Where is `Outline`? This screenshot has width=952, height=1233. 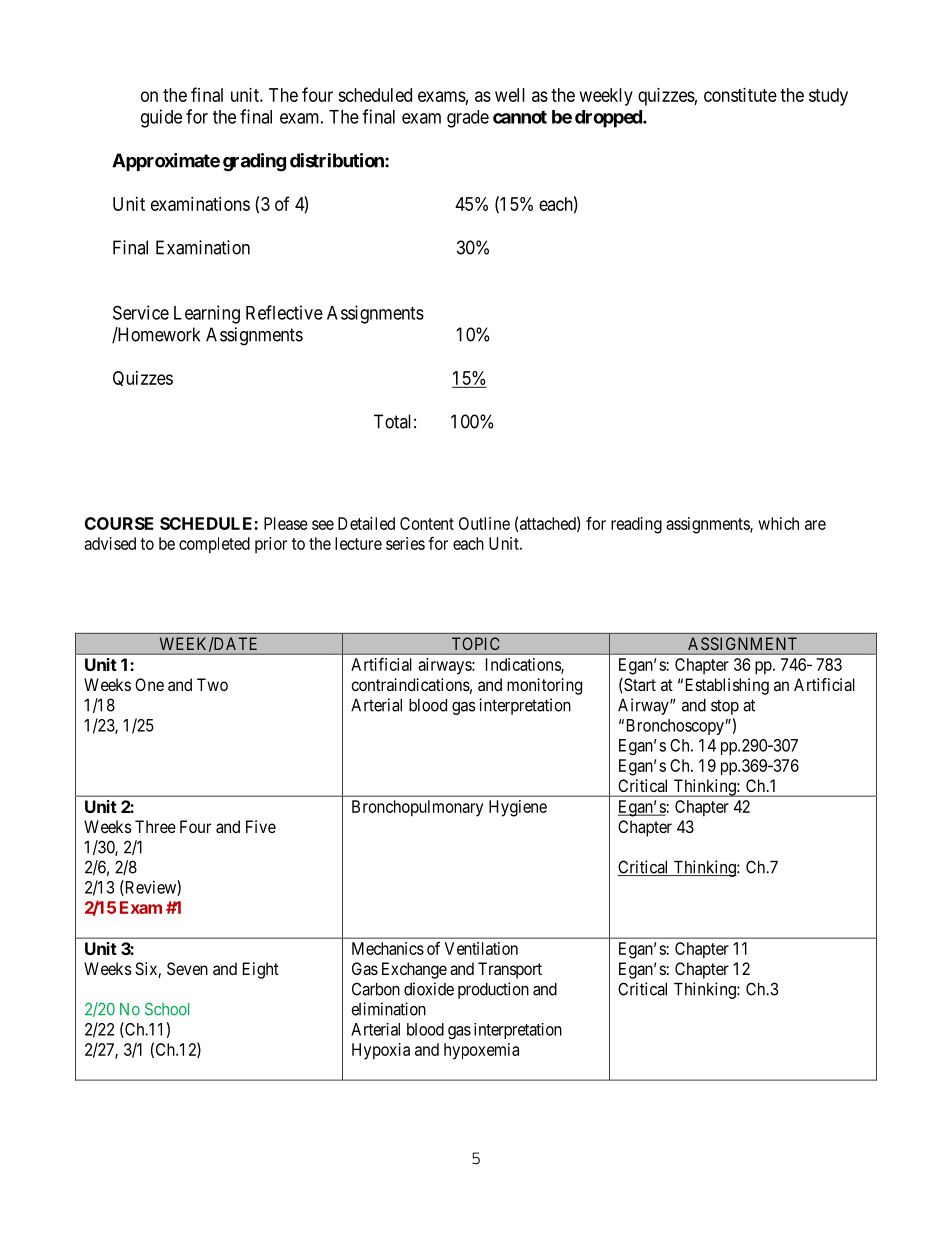
Outline is located at coordinates (484, 523).
